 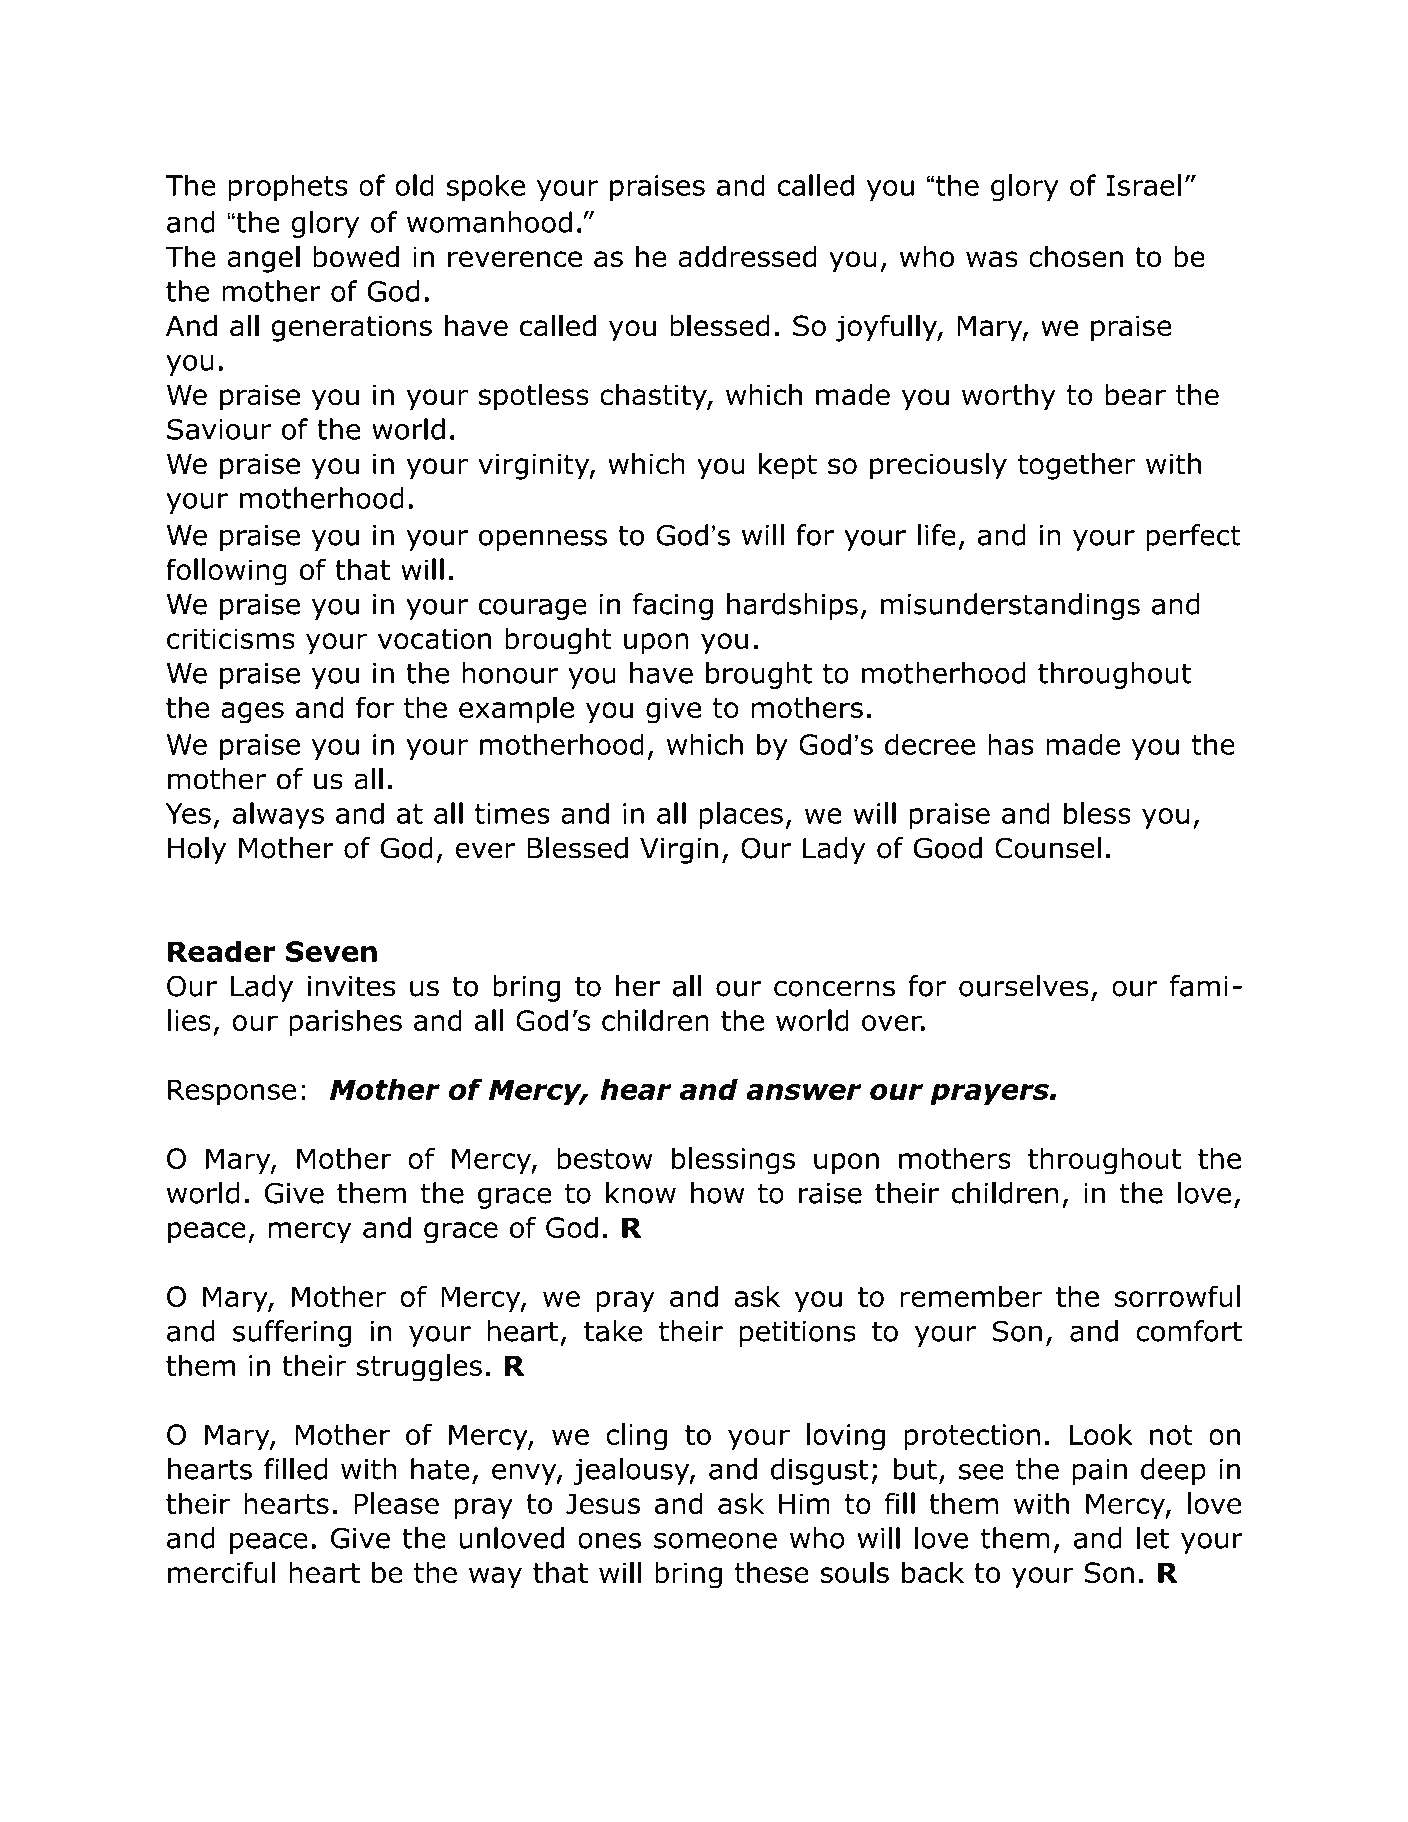 I want to click on facing, so click(x=673, y=606).
